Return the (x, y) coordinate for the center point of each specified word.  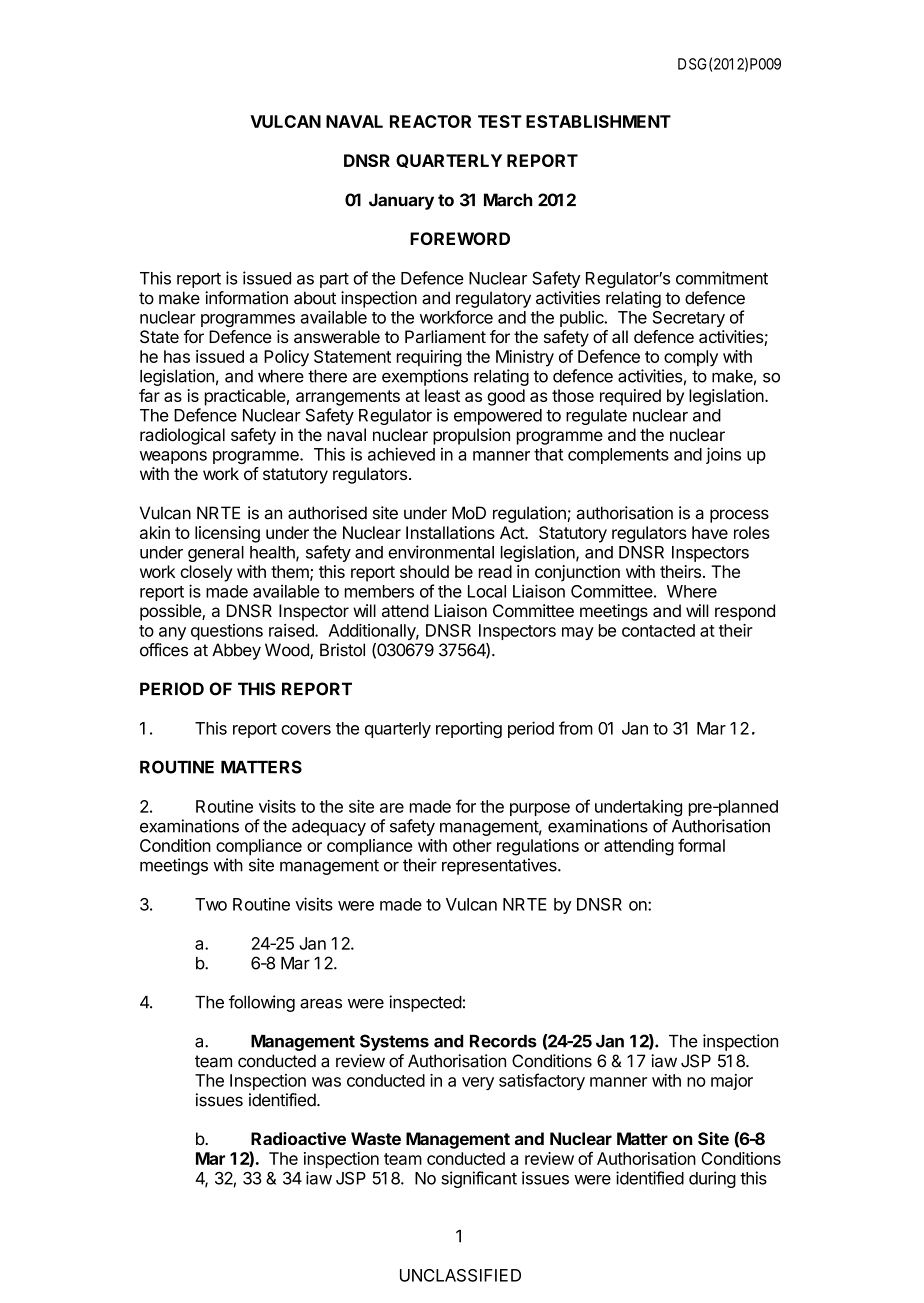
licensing (227, 534)
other (472, 845)
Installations (450, 532)
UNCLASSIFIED (460, 1275)
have (710, 532)
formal (701, 845)
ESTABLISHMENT (598, 121)
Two (211, 904)
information (246, 298)
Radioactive (298, 1138)
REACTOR (430, 121)
